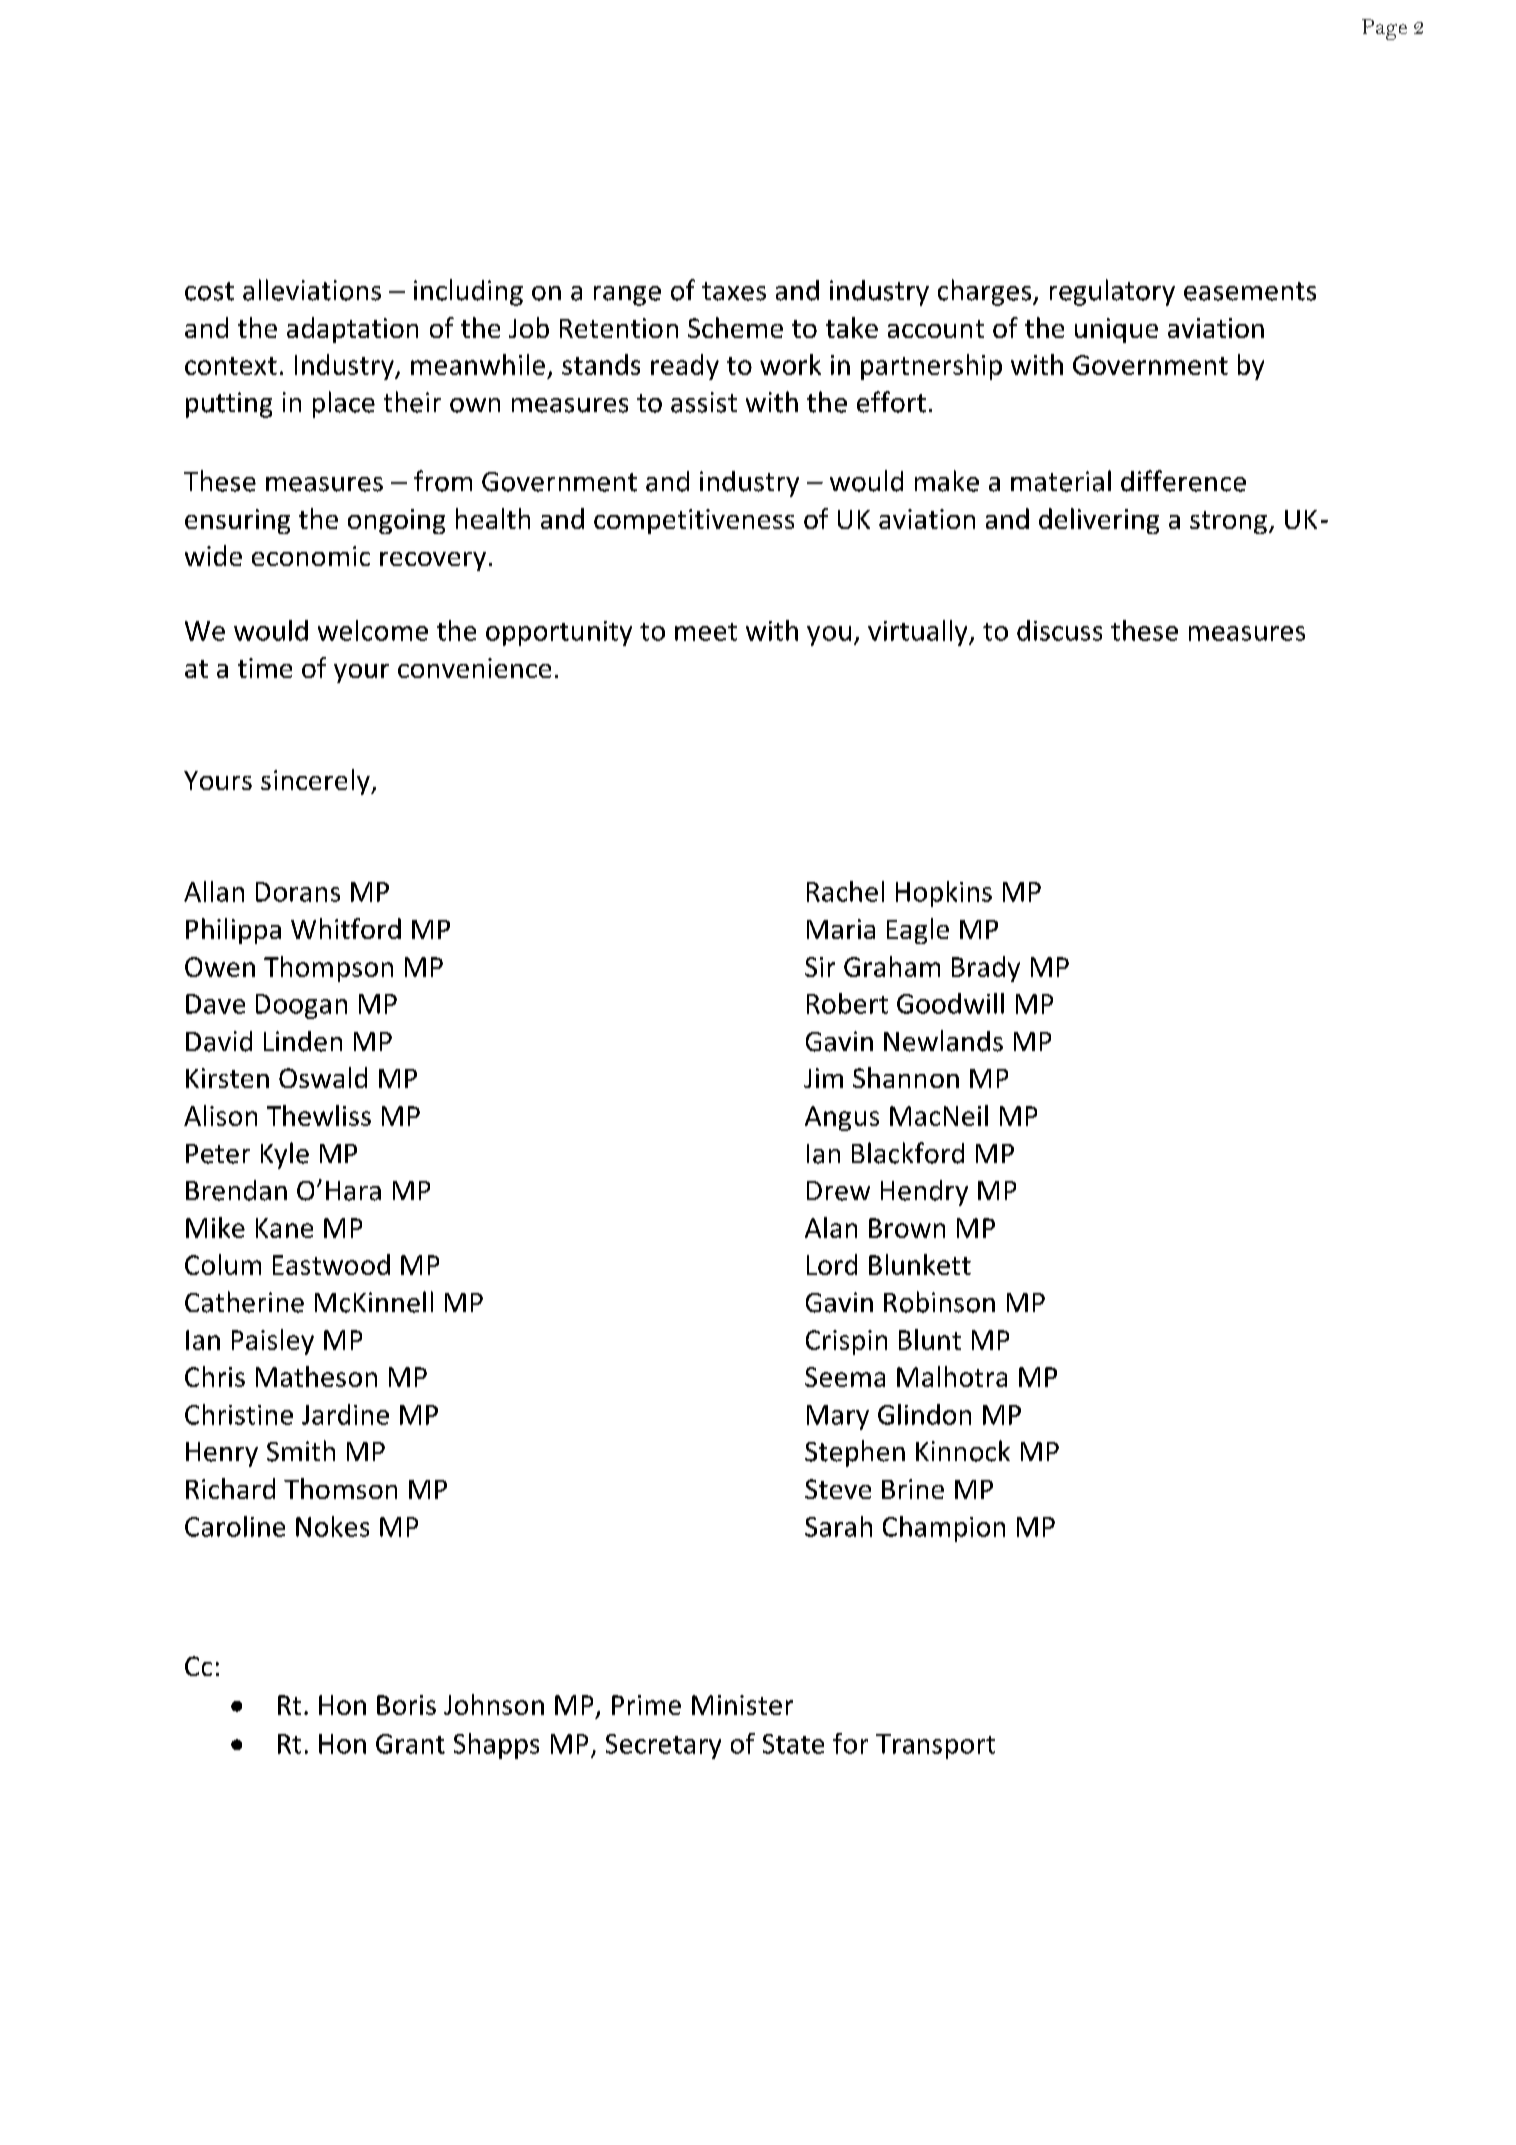 The width and height of the document is (1516, 2145). What do you see at coordinates (468, 292) in the document?
I see `including` at bounding box center [468, 292].
